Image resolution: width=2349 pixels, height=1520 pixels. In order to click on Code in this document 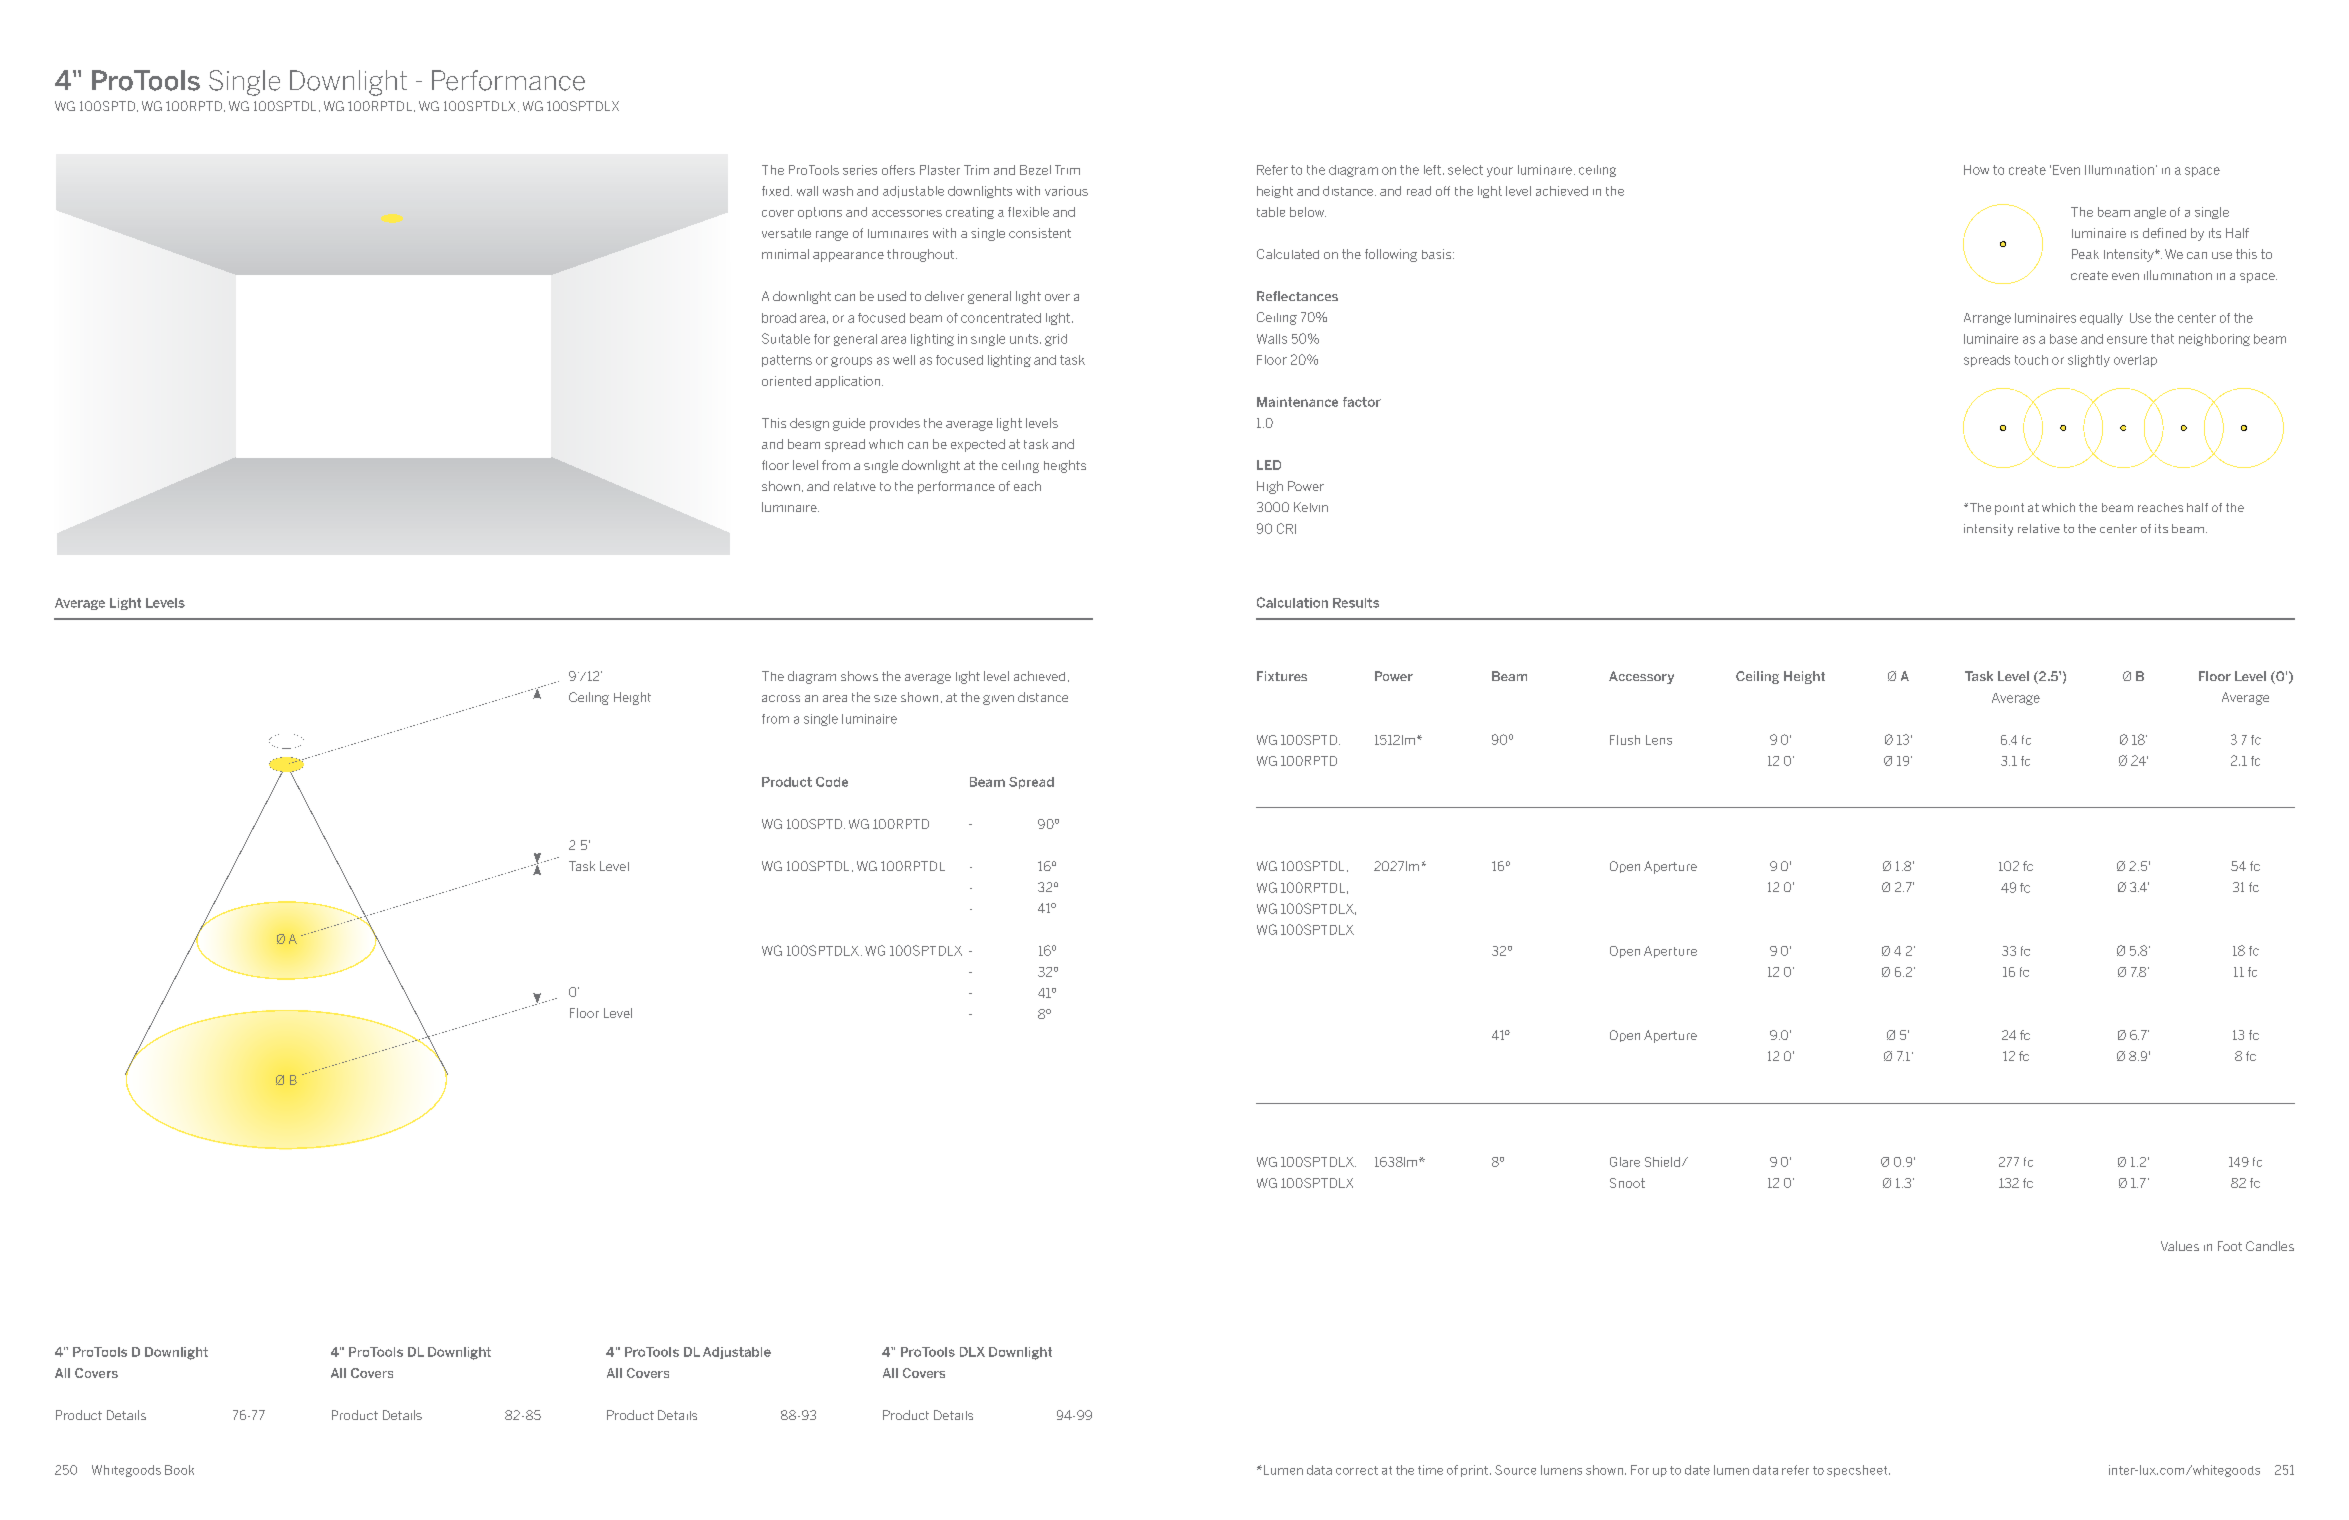, I will do `click(832, 782)`.
